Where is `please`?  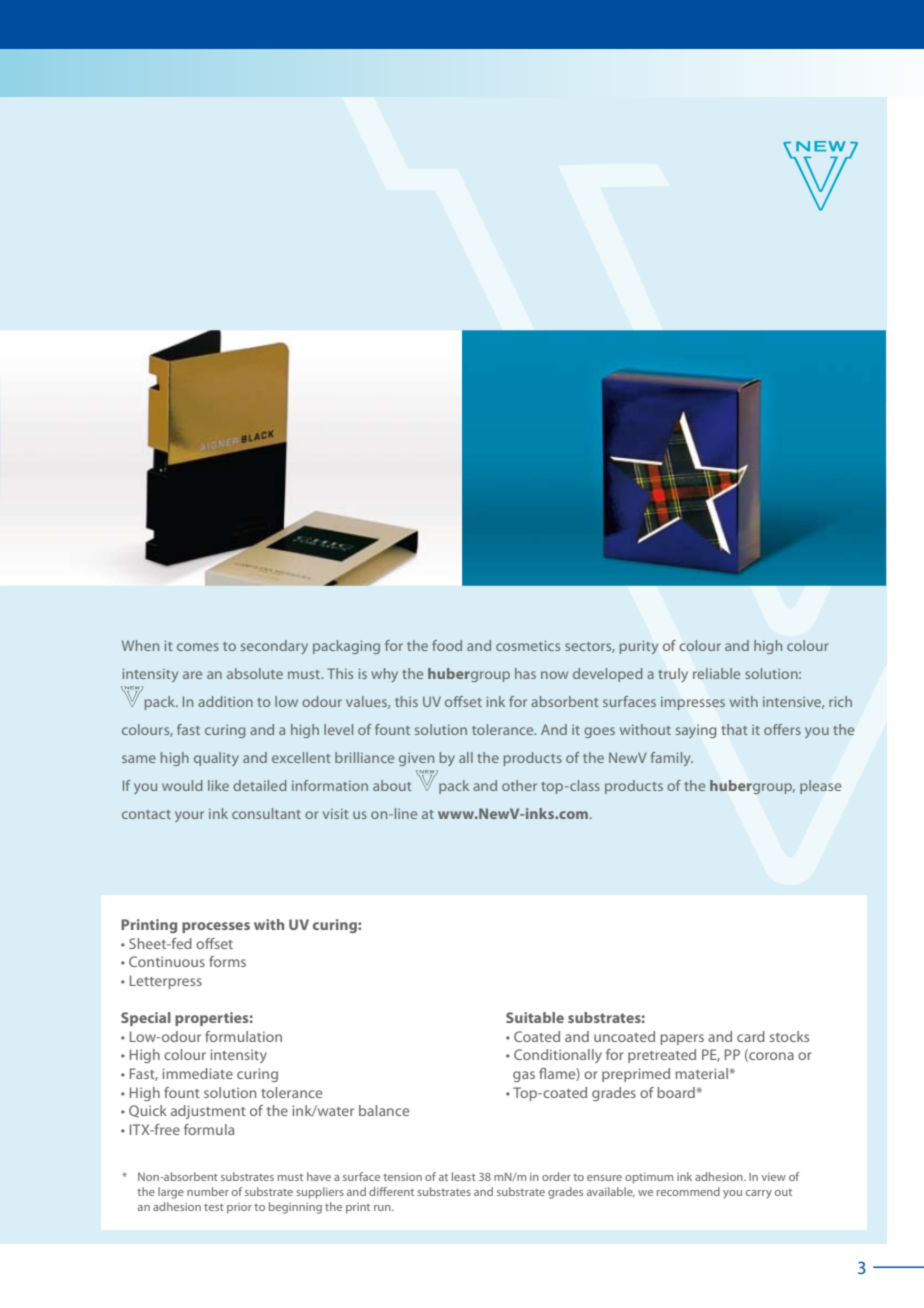 please is located at coordinates (820, 787).
